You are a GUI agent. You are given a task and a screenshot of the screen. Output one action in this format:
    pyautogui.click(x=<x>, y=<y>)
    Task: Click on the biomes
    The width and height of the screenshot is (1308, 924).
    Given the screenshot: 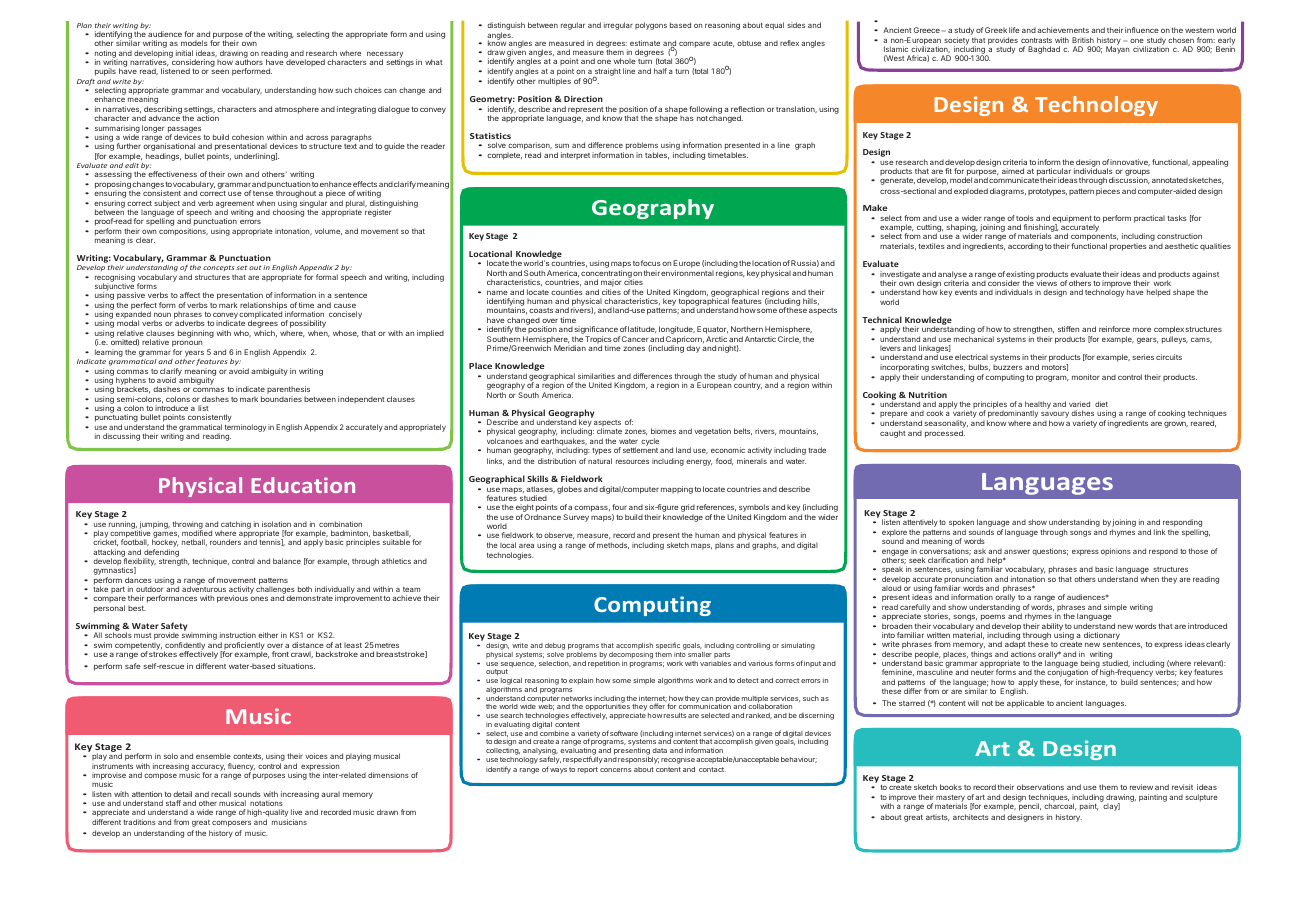 What is the action you would take?
    pyautogui.click(x=663, y=431)
